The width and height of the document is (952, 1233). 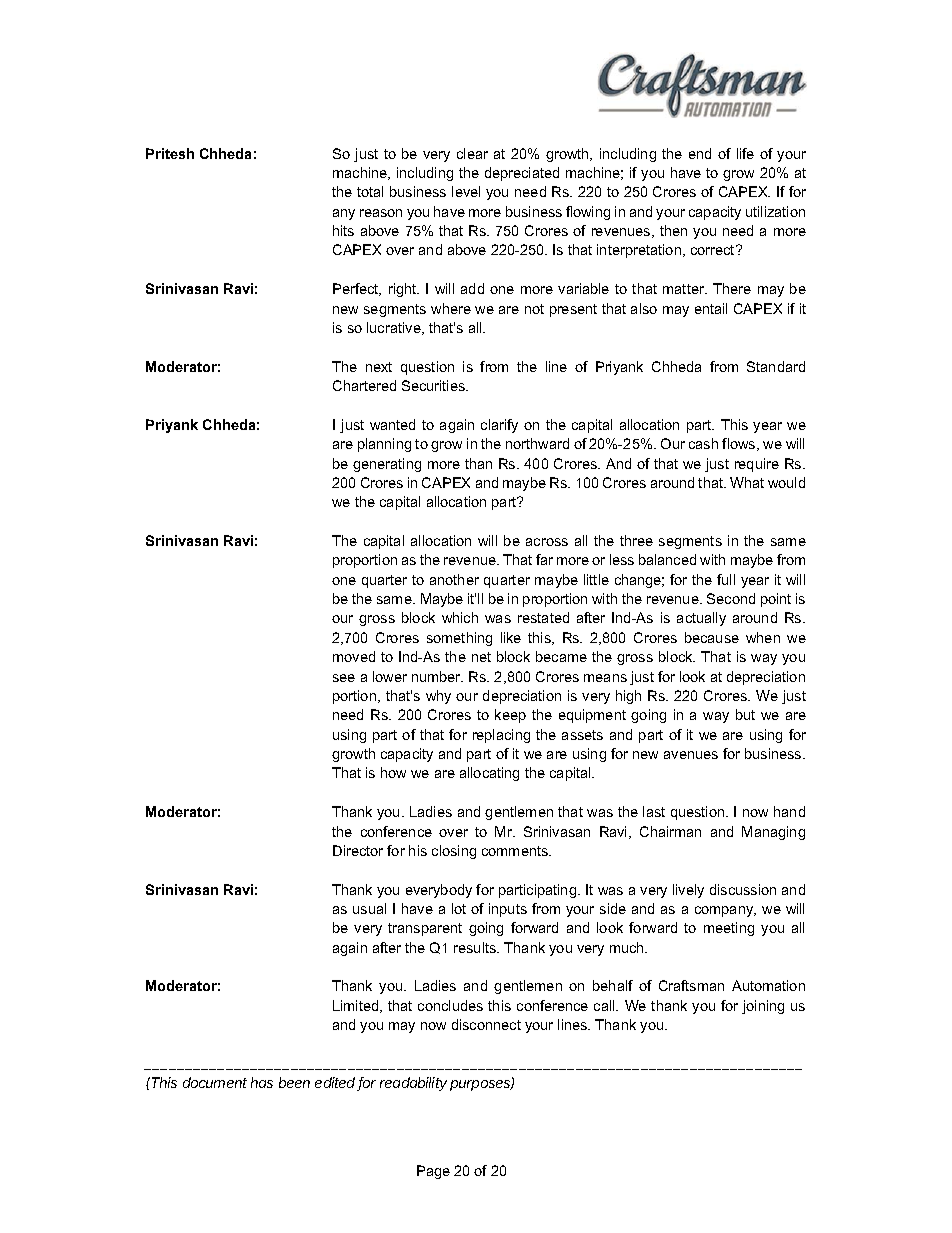 What do you see at coordinates (481, 657) in the document?
I see `net` at bounding box center [481, 657].
